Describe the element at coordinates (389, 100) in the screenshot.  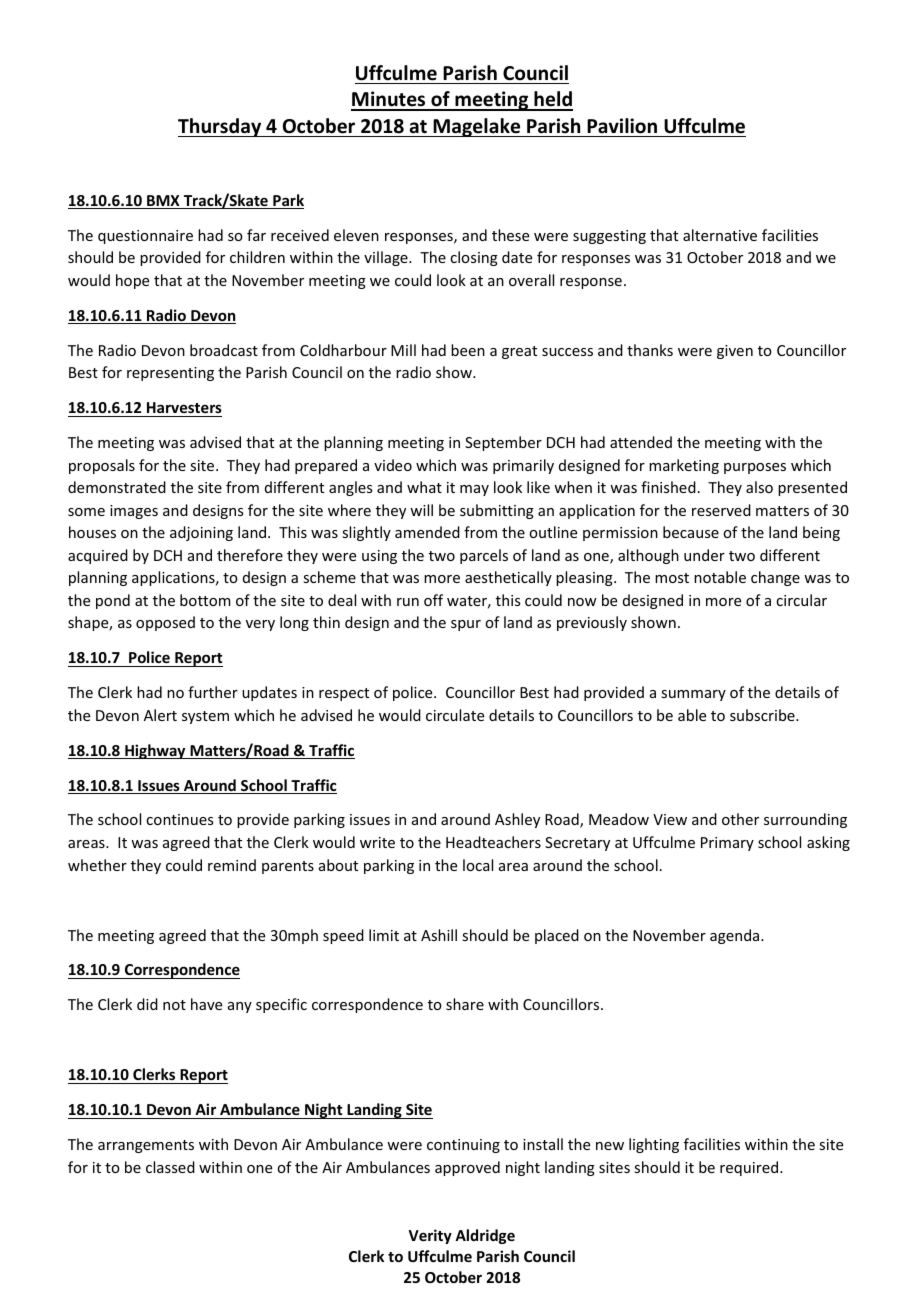
I see `Minutes` at that location.
